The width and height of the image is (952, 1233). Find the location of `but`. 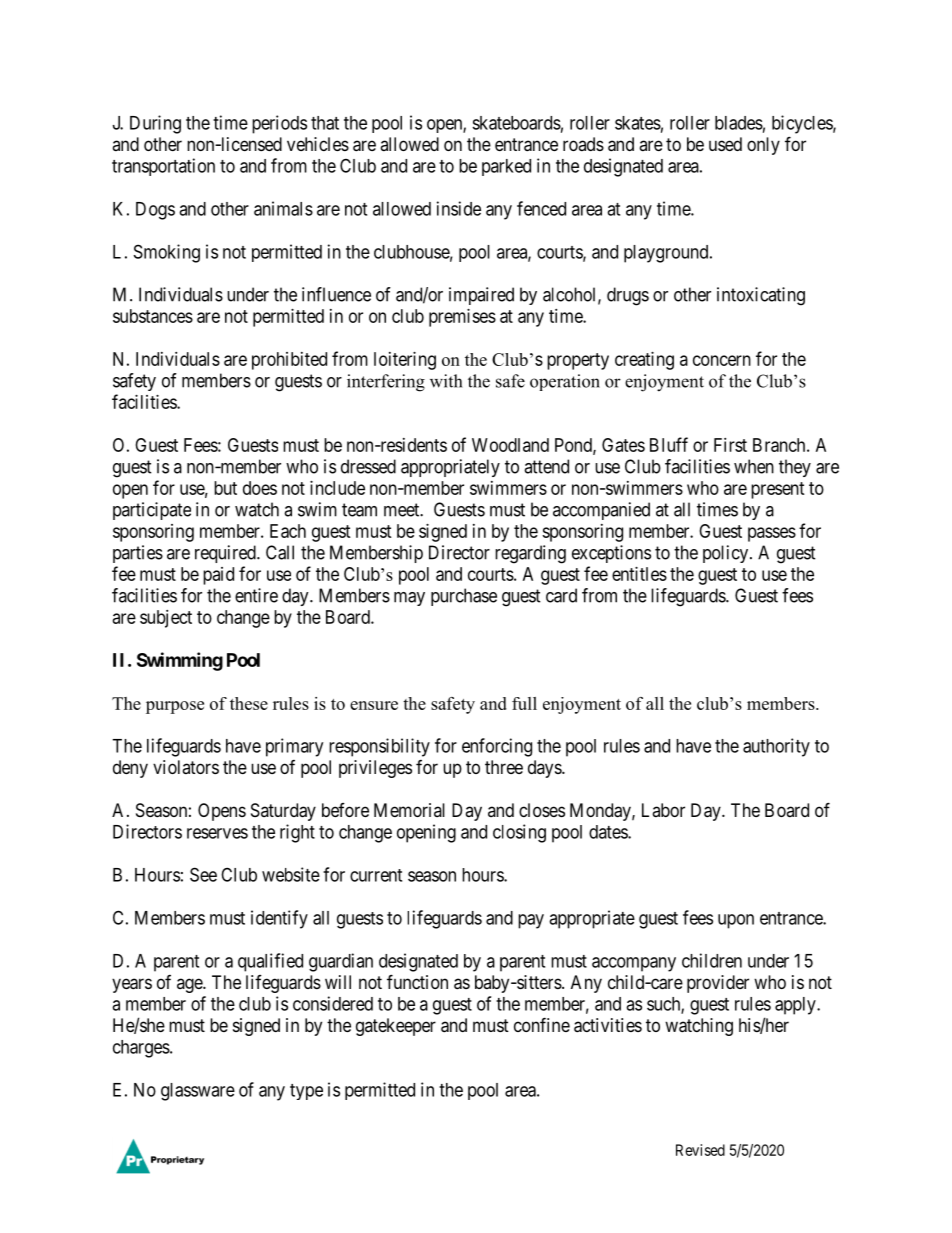

but is located at coordinates (225, 488).
